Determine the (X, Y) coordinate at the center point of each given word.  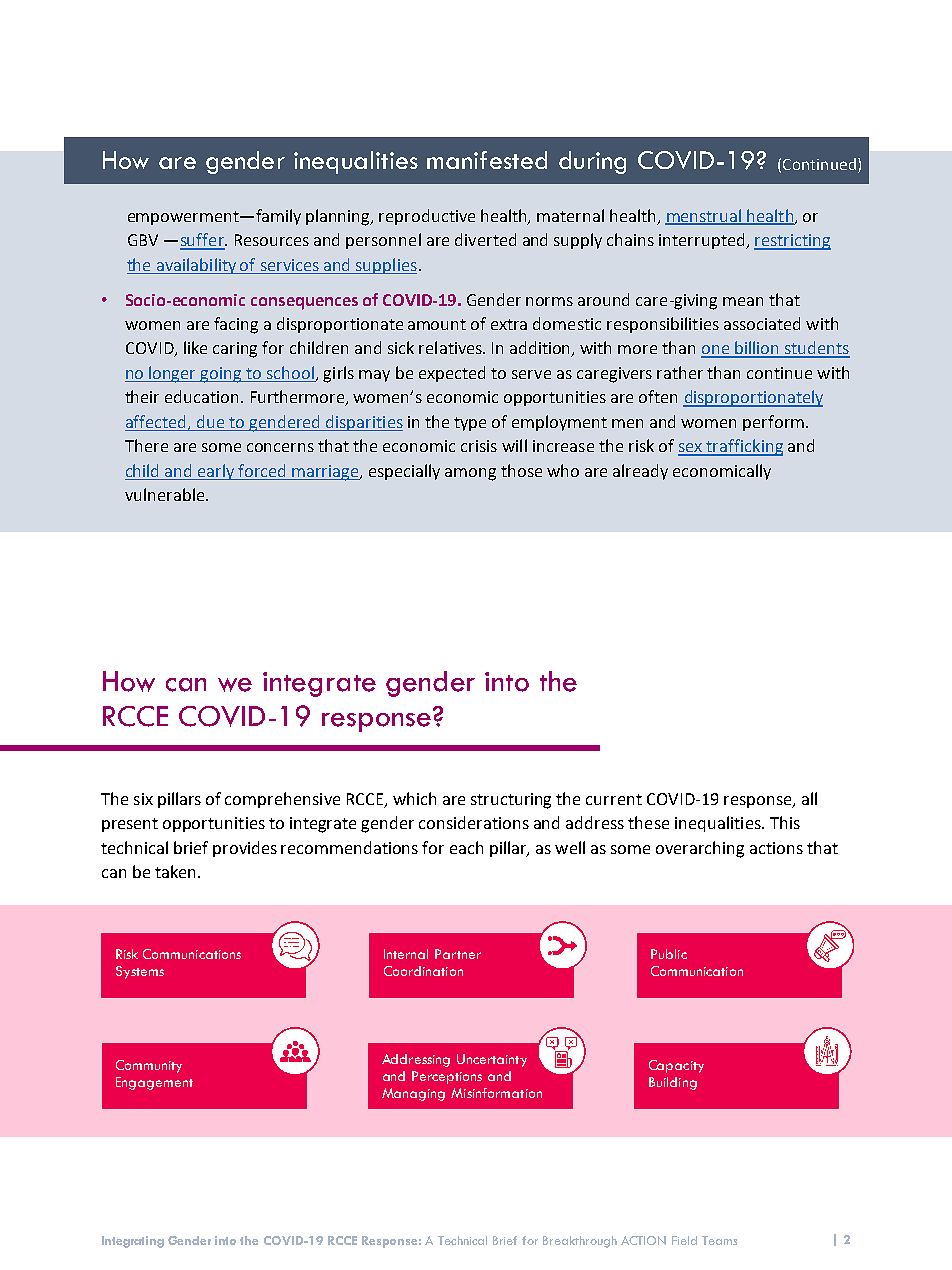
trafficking (744, 447)
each (466, 847)
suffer (203, 241)
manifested (487, 160)
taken (177, 871)
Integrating (133, 1242)
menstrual (704, 216)
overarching (700, 849)
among (470, 474)
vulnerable (166, 494)
